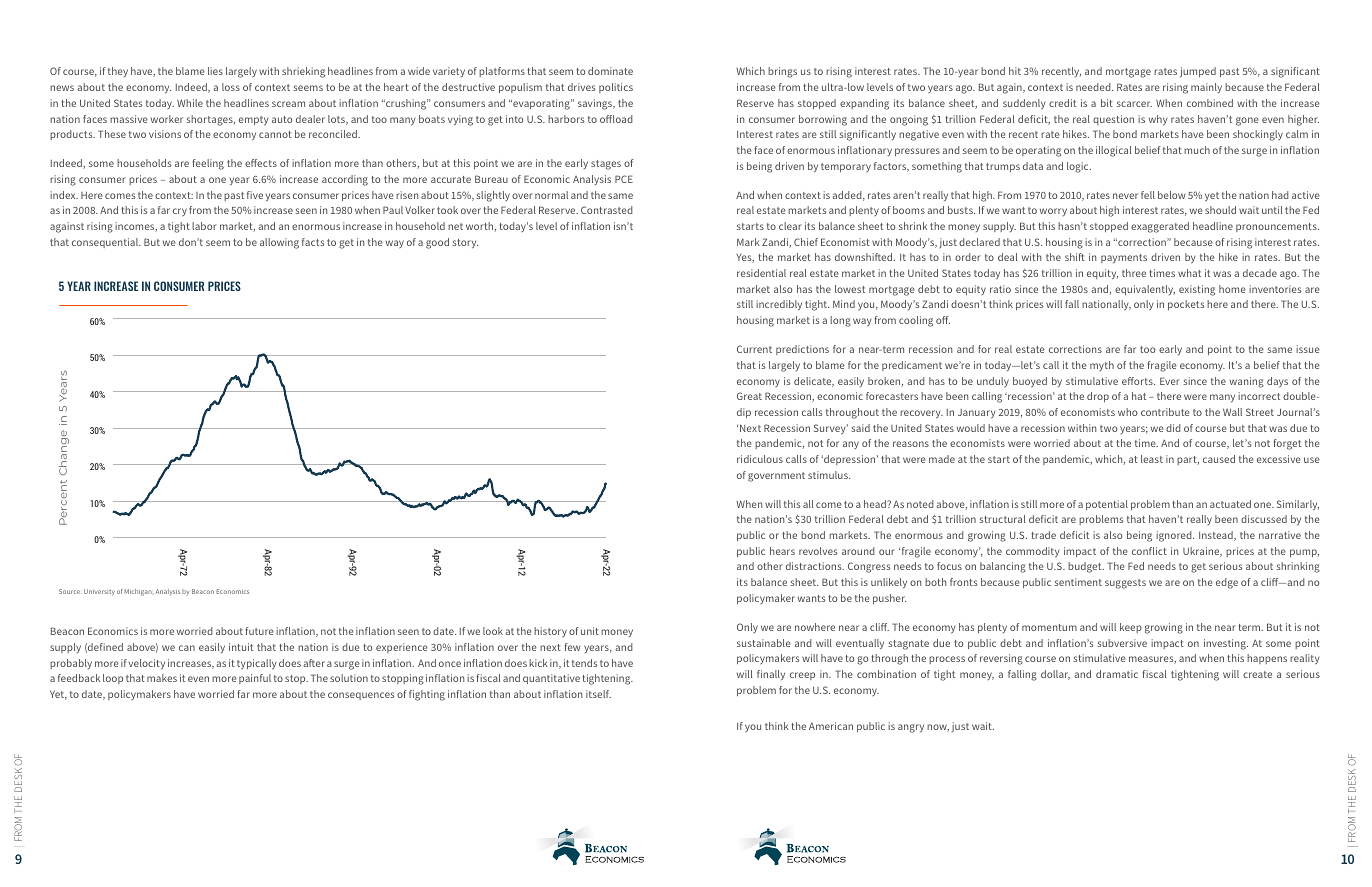  What do you see at coordinates (616, 88) in the screenshot?
I see `politics` at bounding box center [616, 88].
